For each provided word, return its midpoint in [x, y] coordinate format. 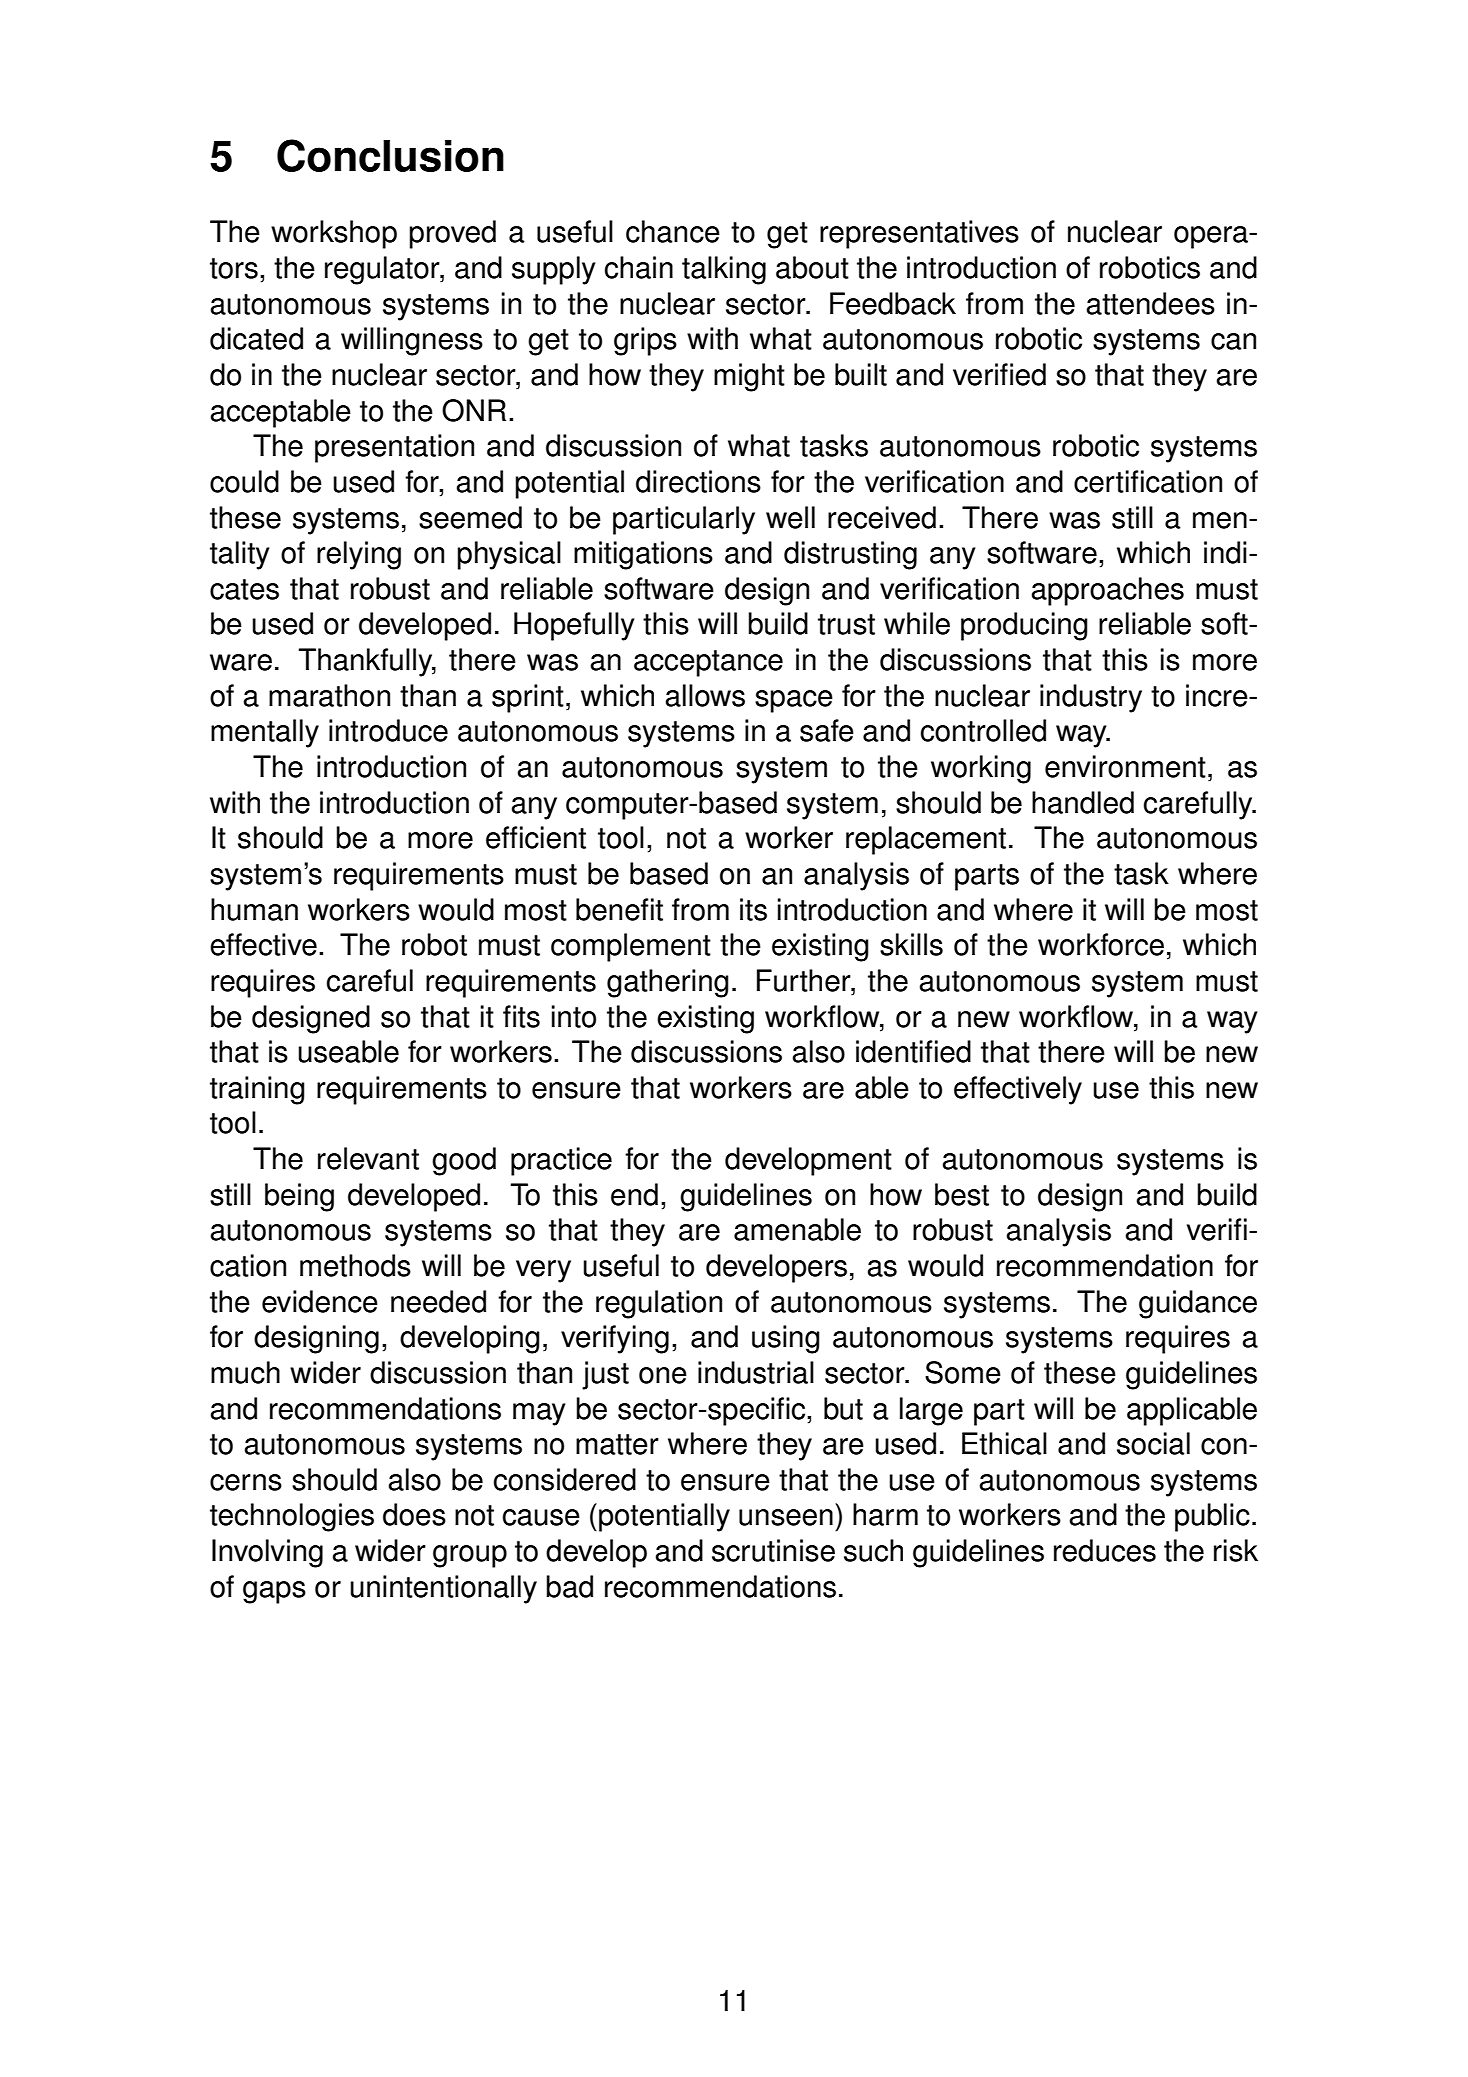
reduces [1105, 1550]
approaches [1108, 591]
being [299, 1197]
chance [673, 231]
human [254, 909]
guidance [1198, 1304]
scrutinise [773, 1550]
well [790, 517]
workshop [334, 234]
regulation [659, 1304]
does [414, 1514]
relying [359, 555]
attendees [1151, 303]
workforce [1101, 944]
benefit [619, 909]
